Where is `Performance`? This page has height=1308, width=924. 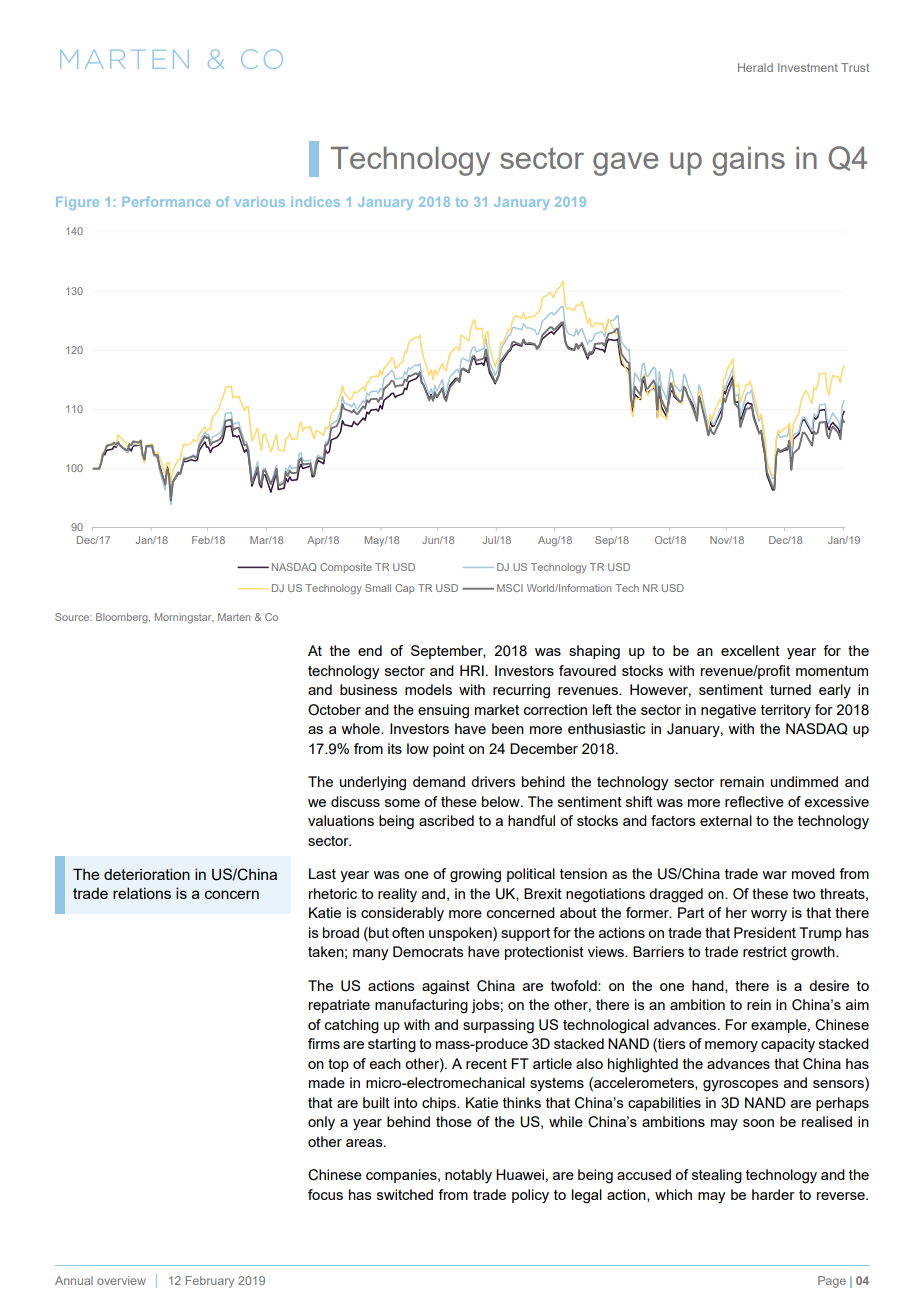 Performance is located at coordinates (166, 201).
